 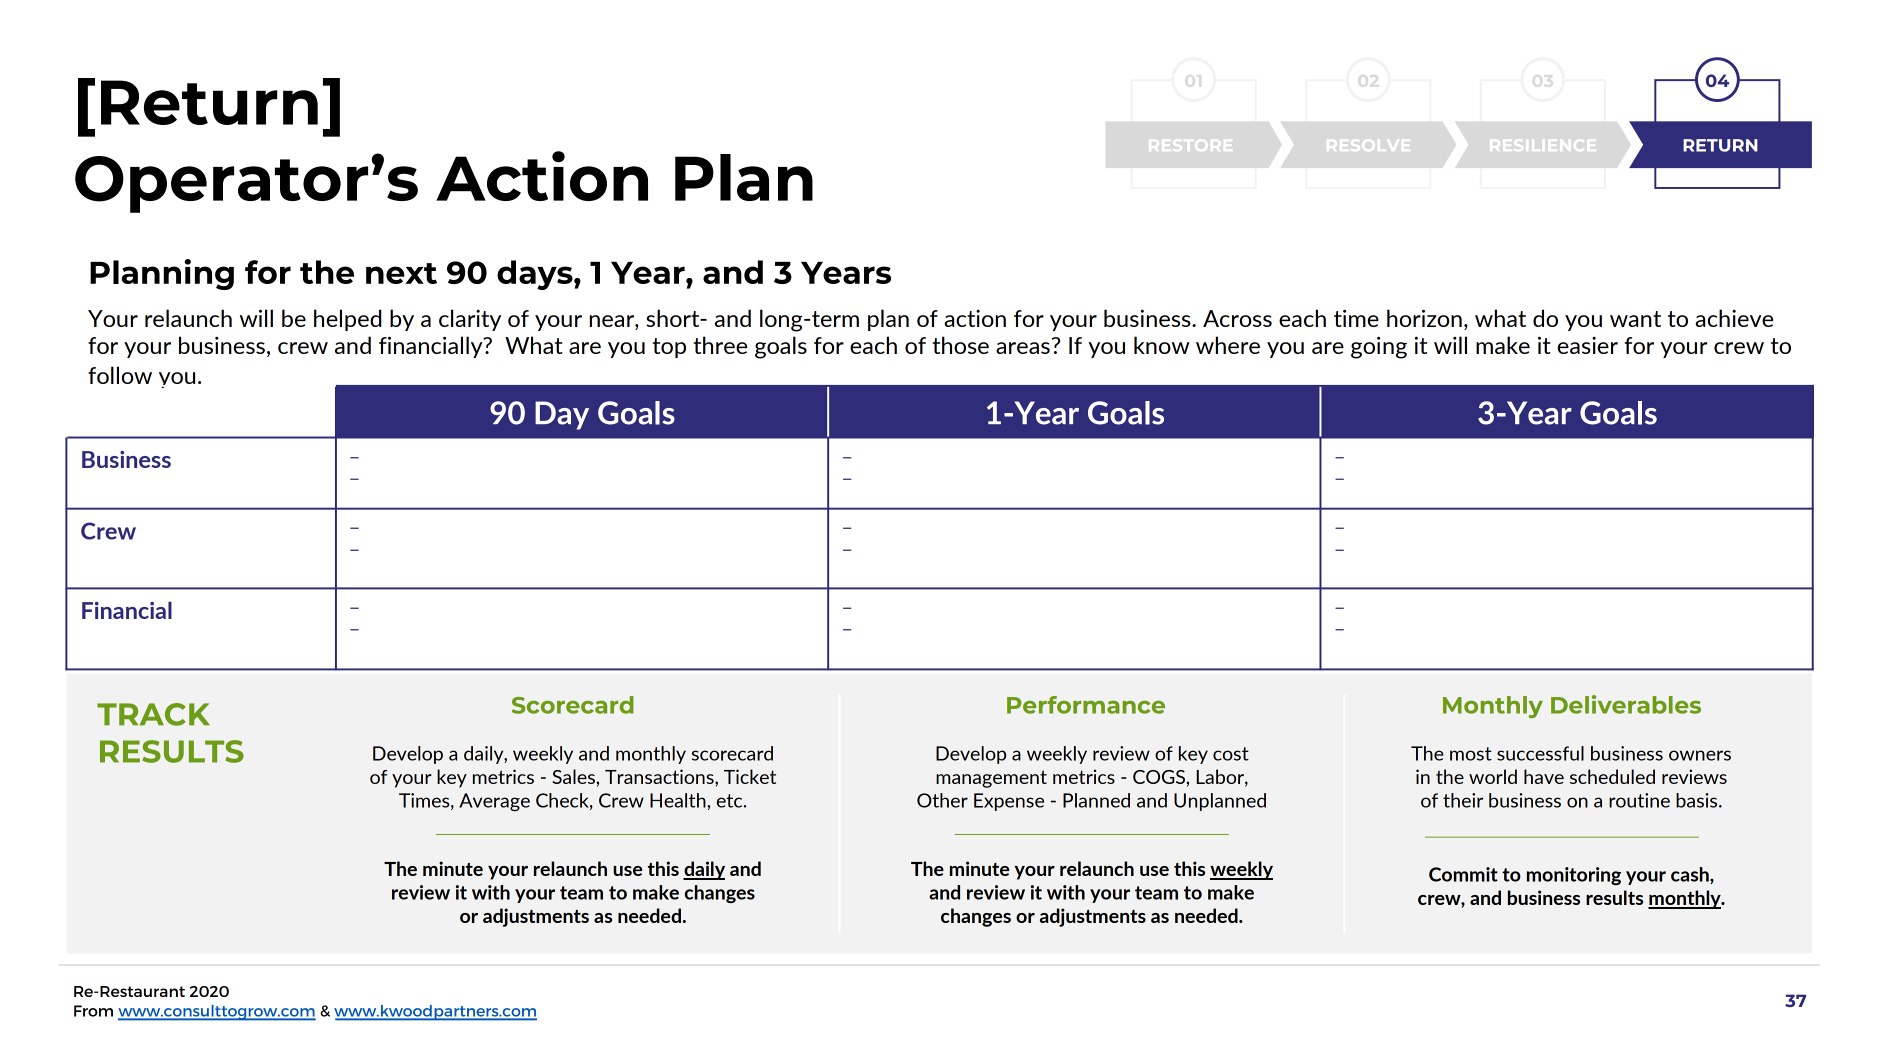 I want to click on easier, so click(x=1588, y=345).
